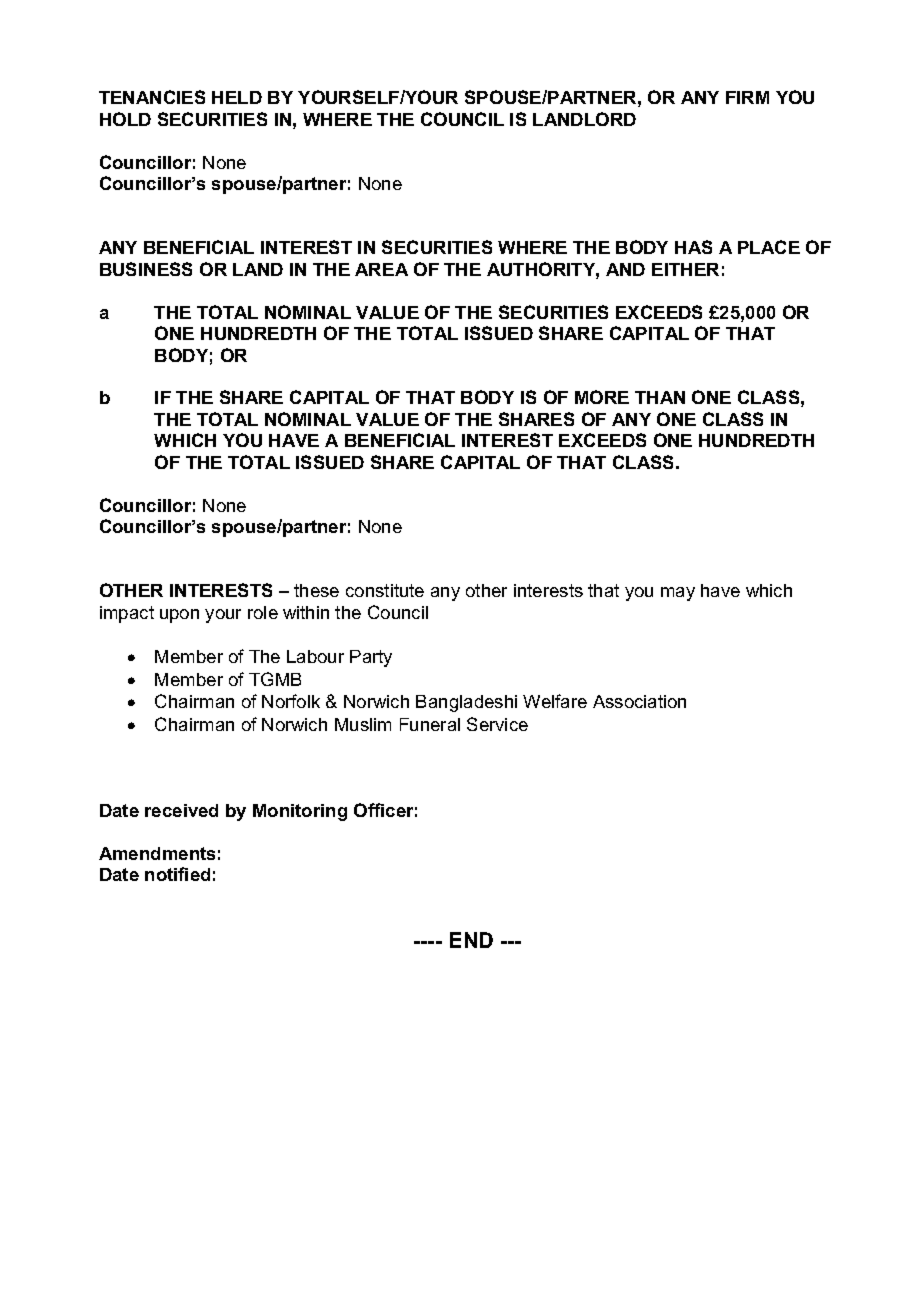 The width and height of the screenshot is (924, 1308). I want to click on HELD, so click(237, 97).
